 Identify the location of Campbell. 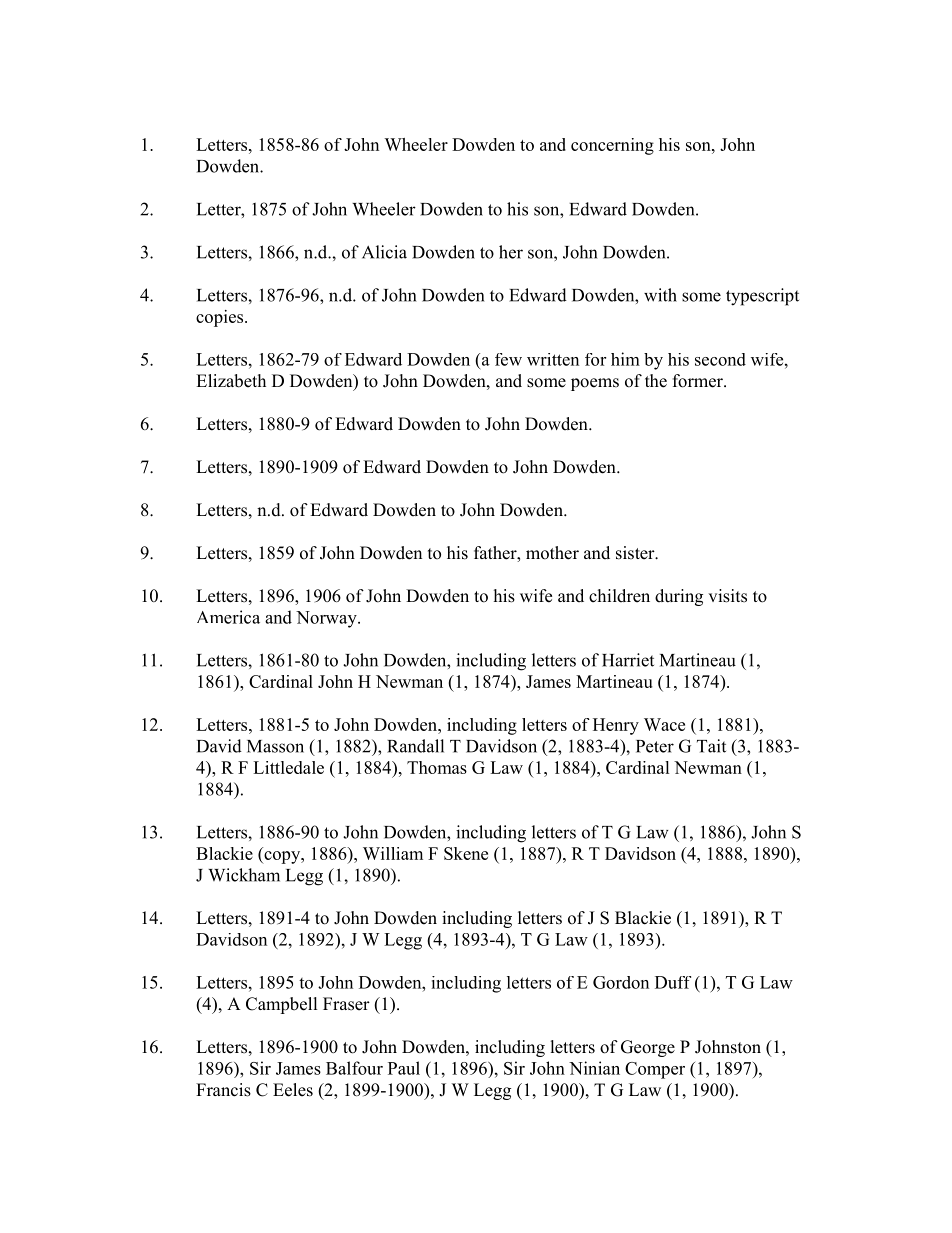
(282, 1005).
